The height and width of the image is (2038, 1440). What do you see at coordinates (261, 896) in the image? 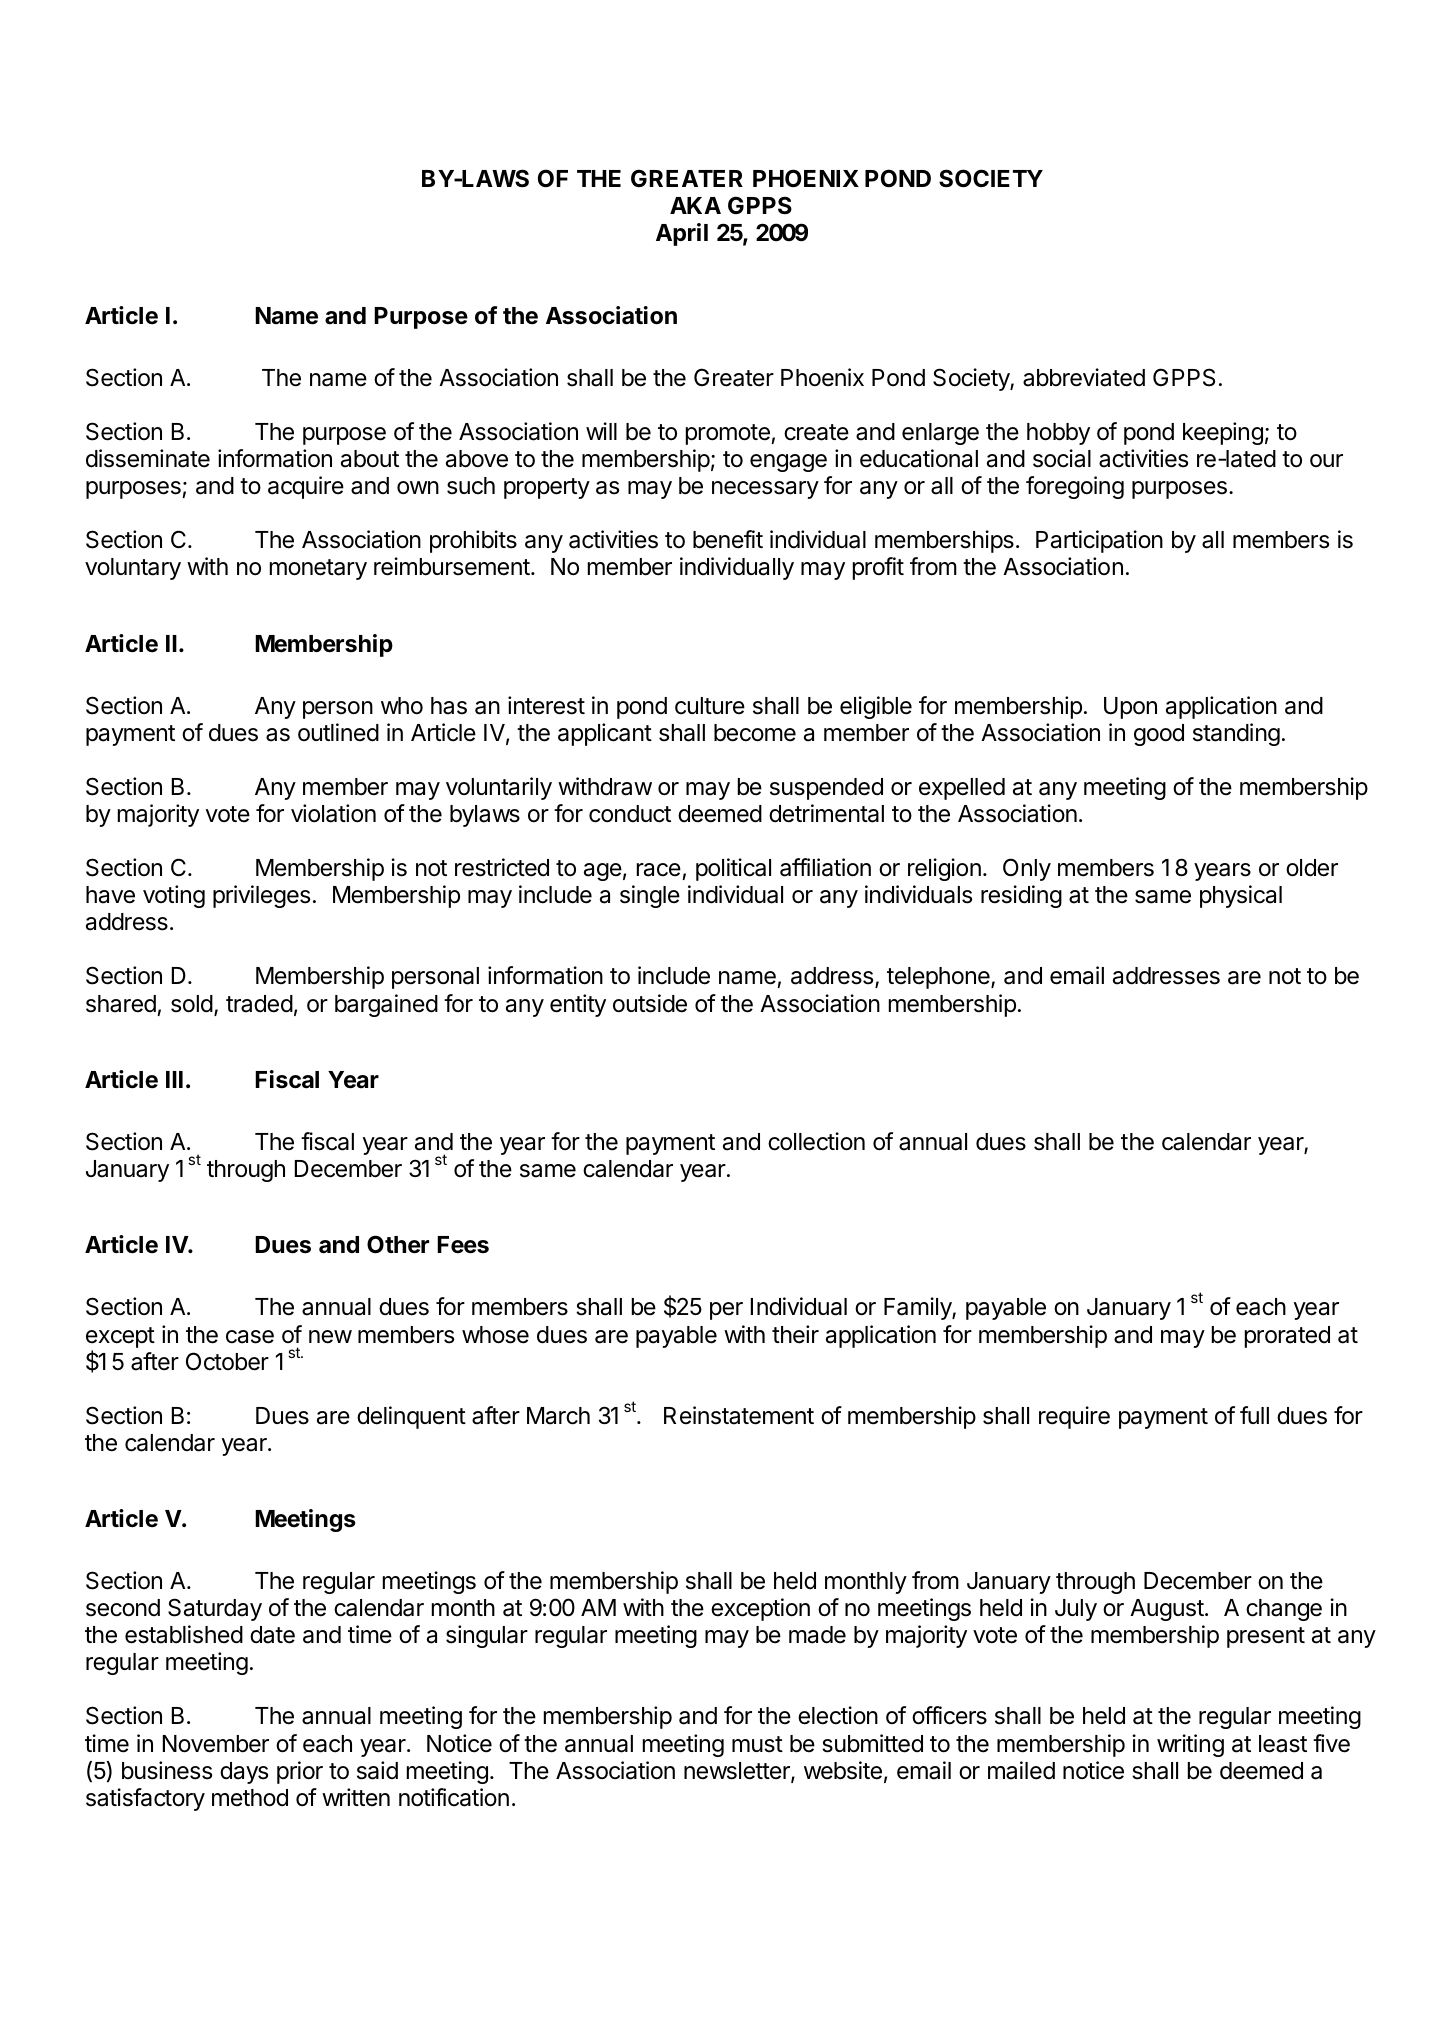
I see `privileges` at bounding box center [261, 896].
